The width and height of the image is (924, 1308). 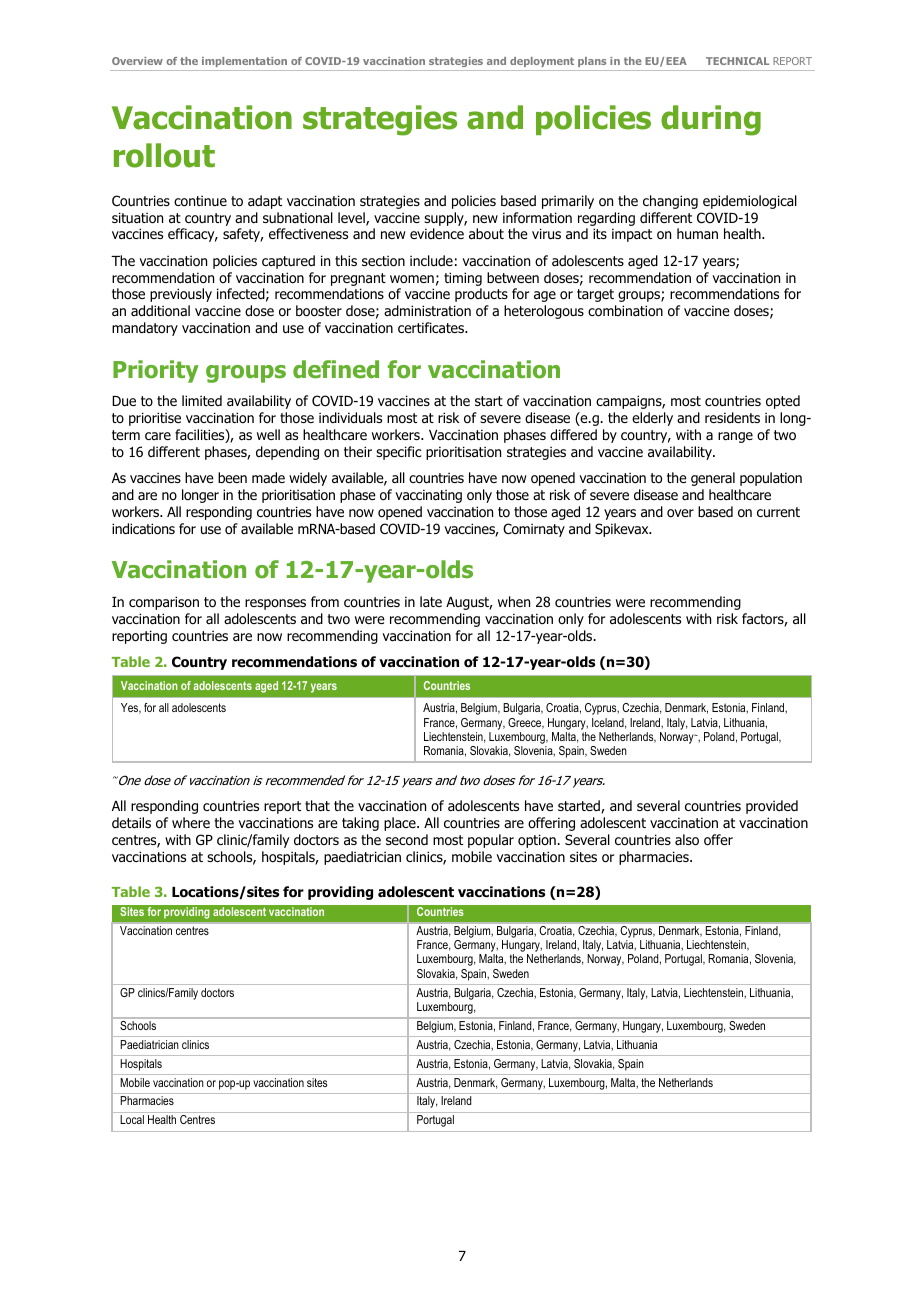 I want to click on where, so click(x=191, y=822).
